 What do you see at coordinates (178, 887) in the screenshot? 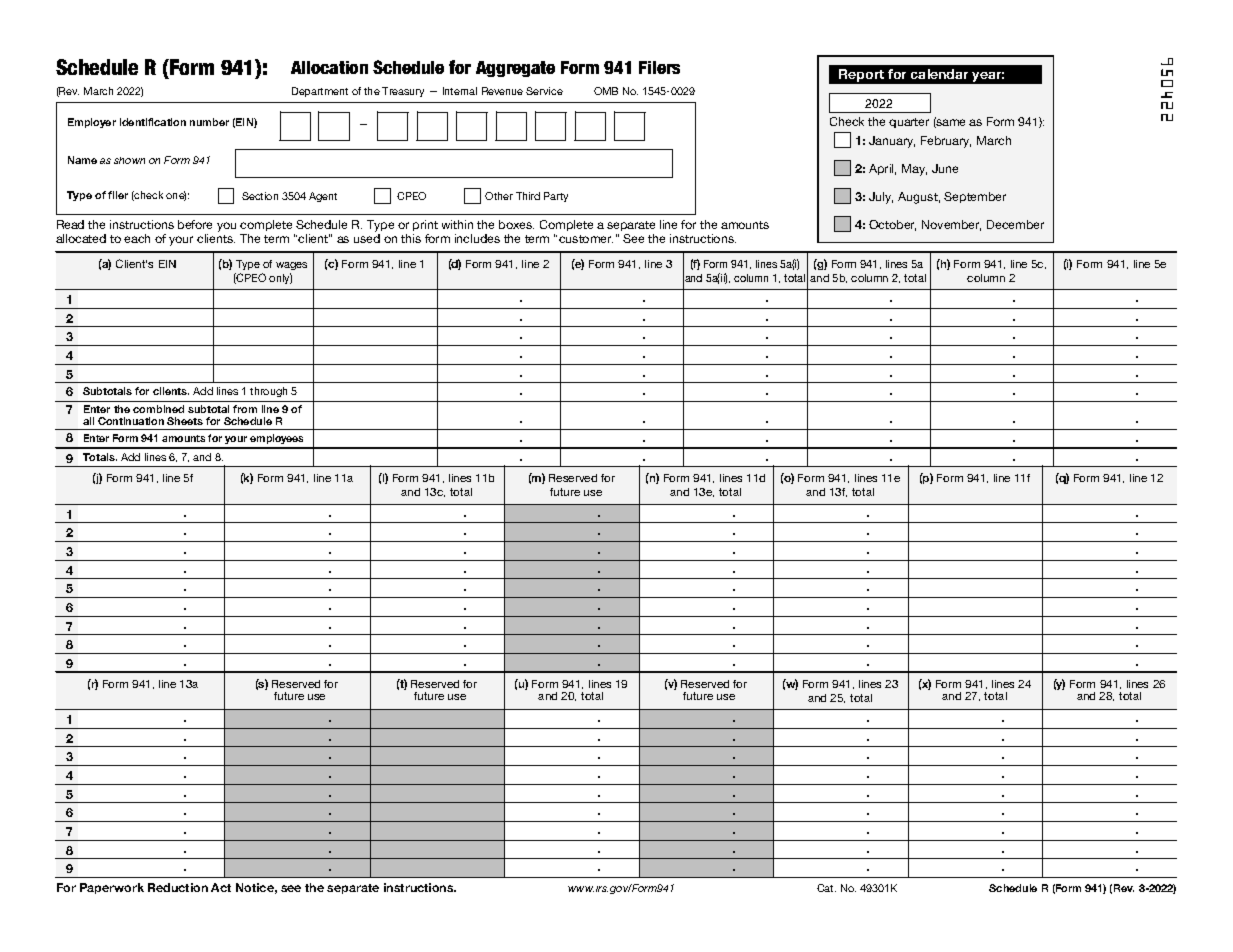
I see `Reduction` at bounding box center [178, 887].
